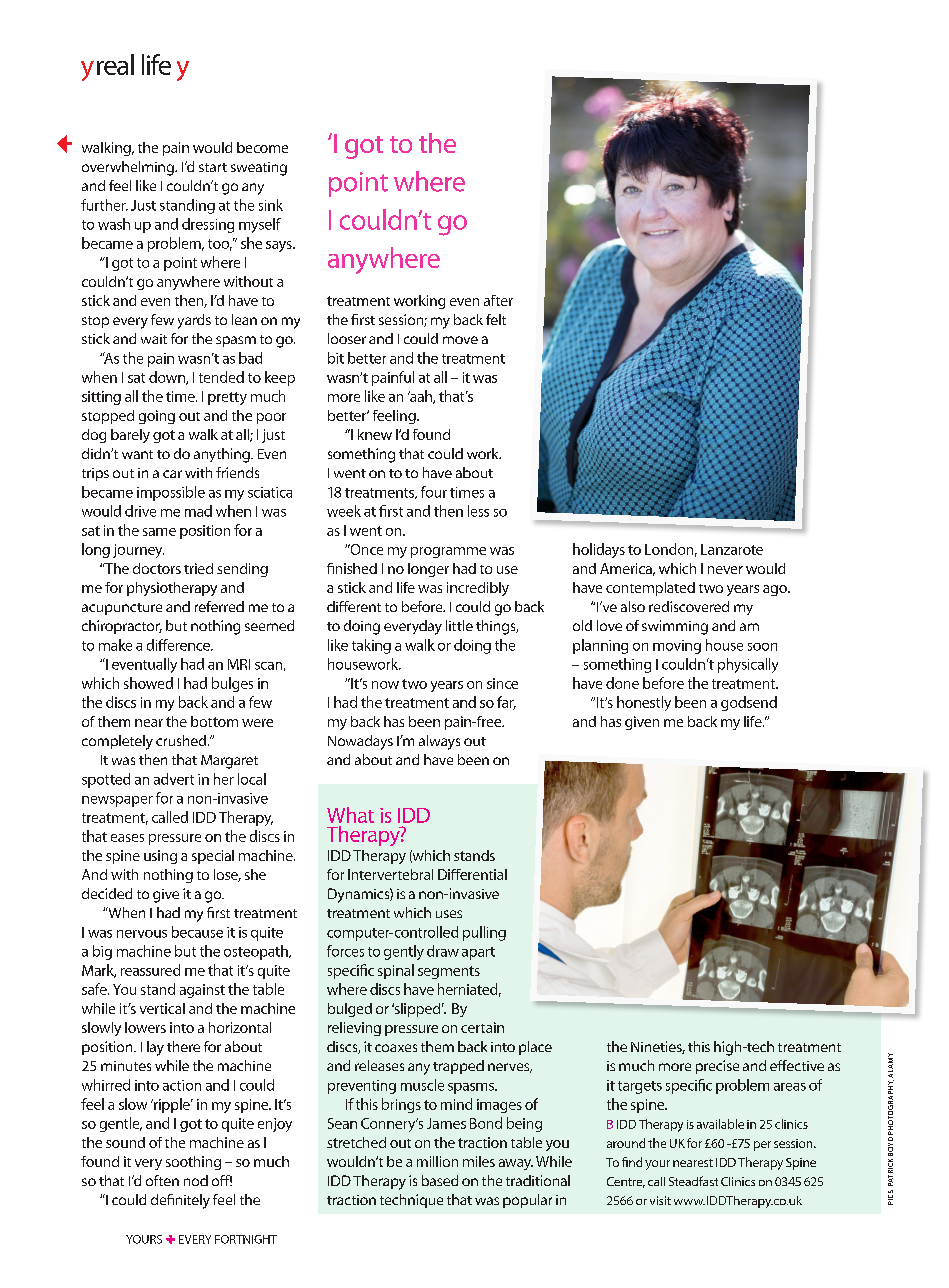  Describe the element at coordinates (160, 857) in the screenshot. I see `using` at that location.
